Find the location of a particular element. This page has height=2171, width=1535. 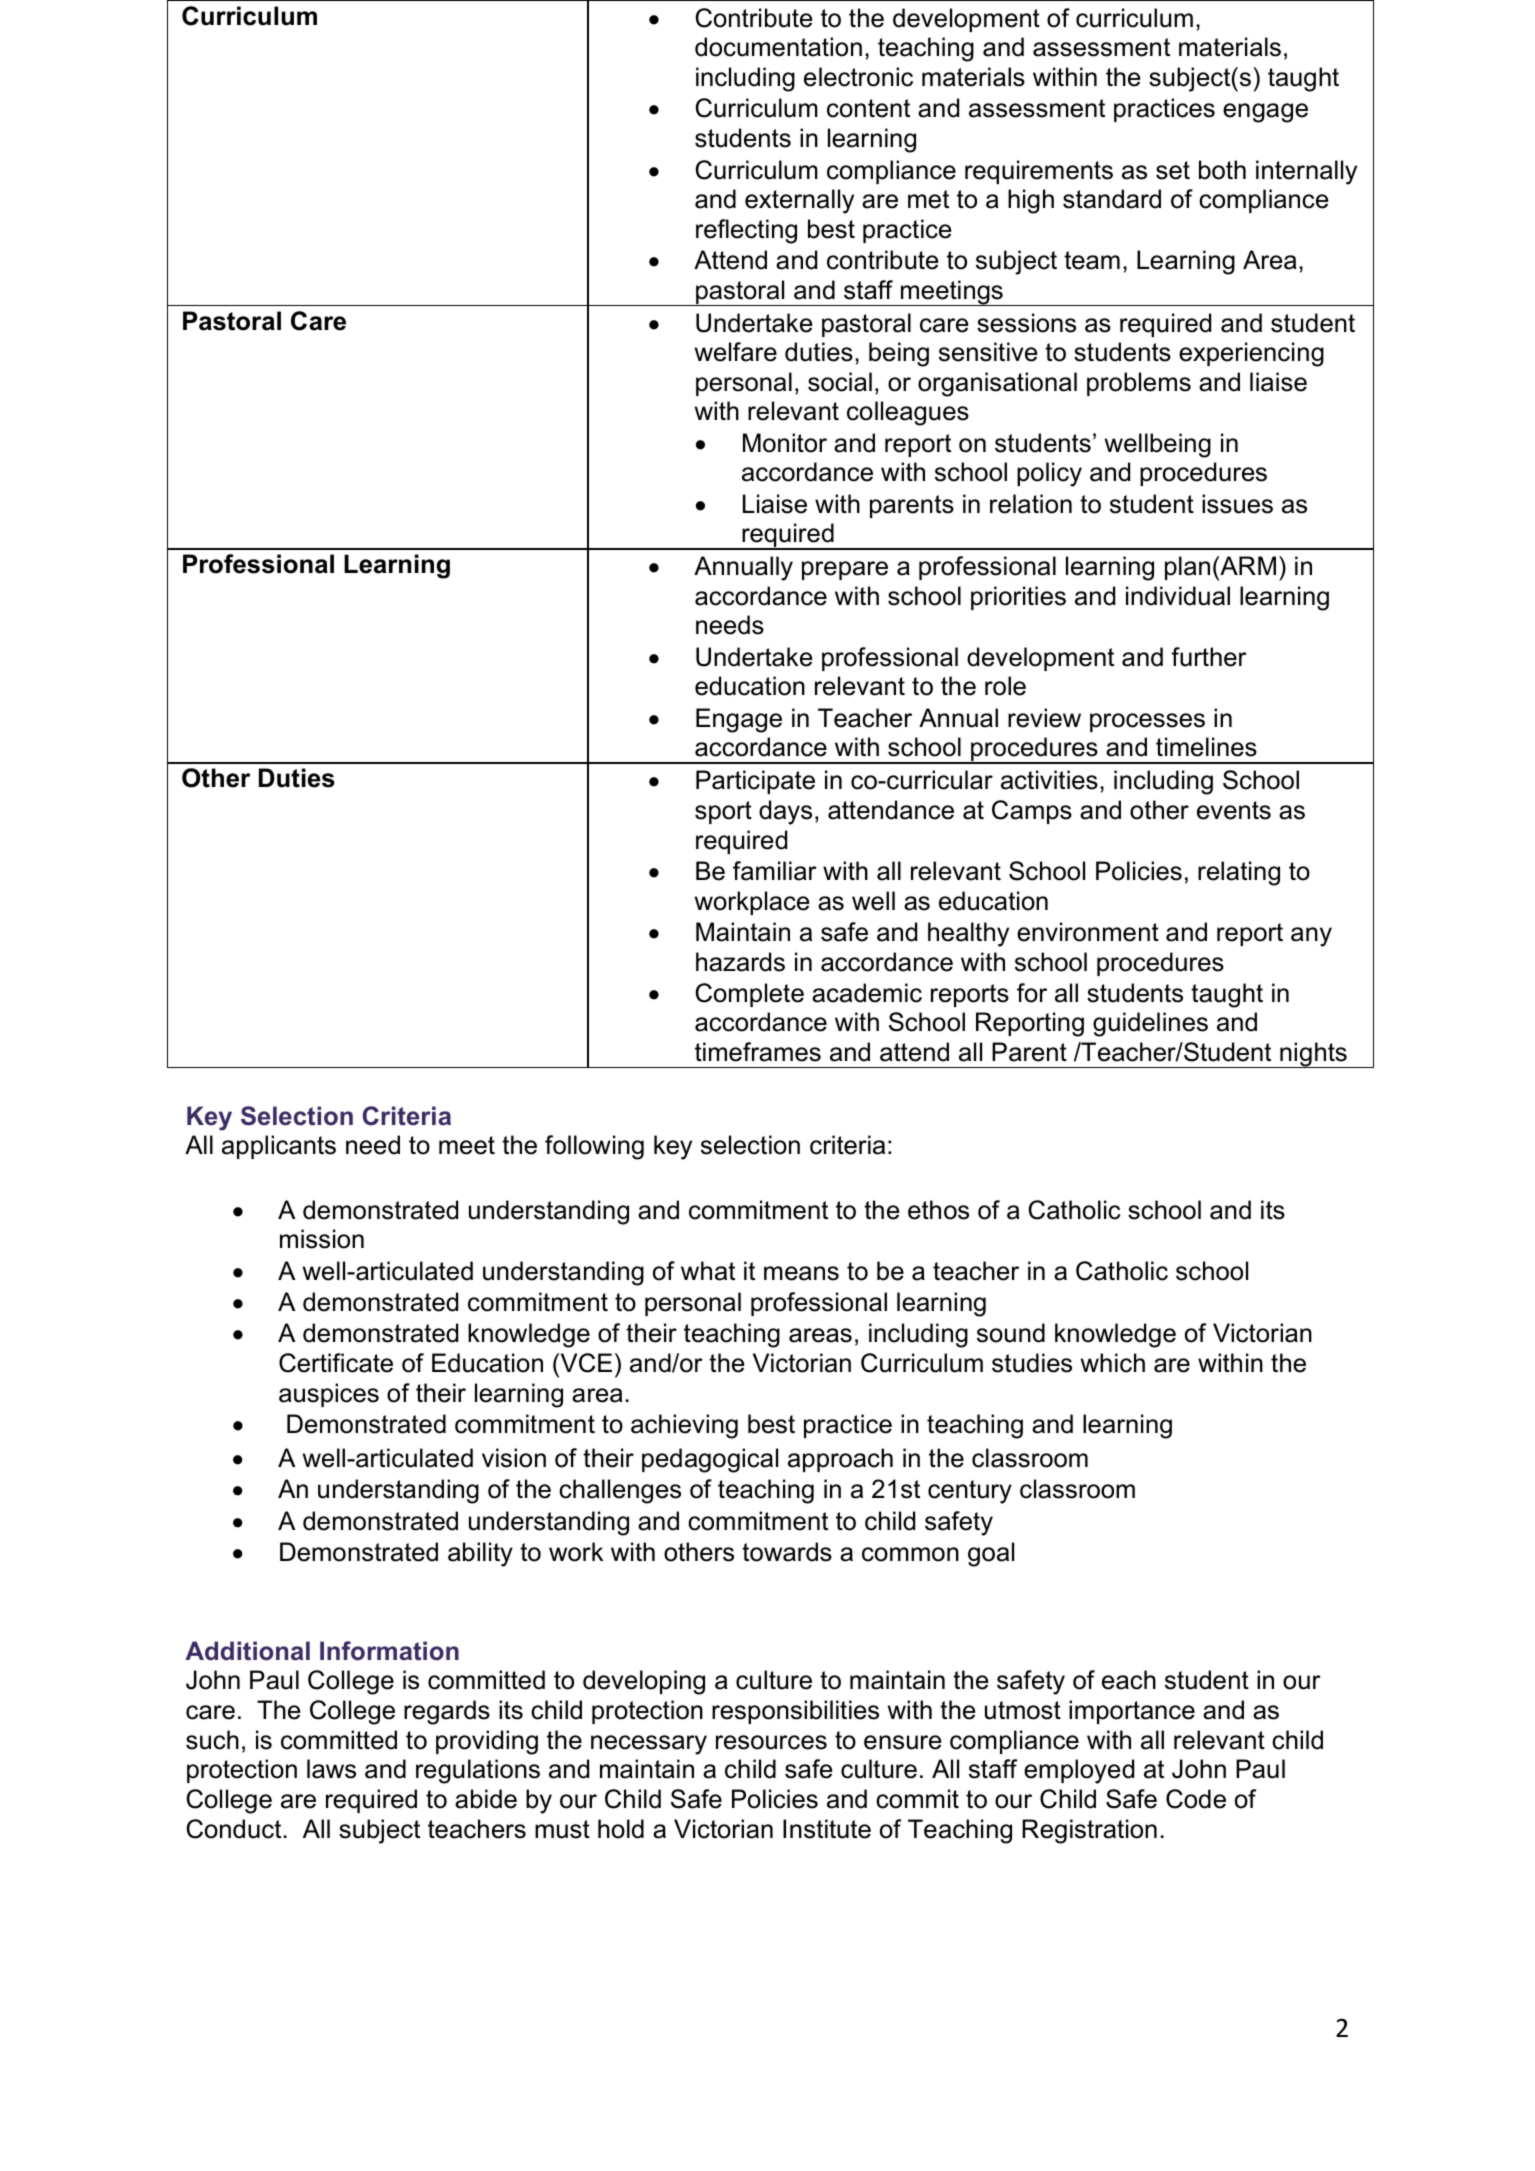

applicants is located at coordinates (279, 1147).
